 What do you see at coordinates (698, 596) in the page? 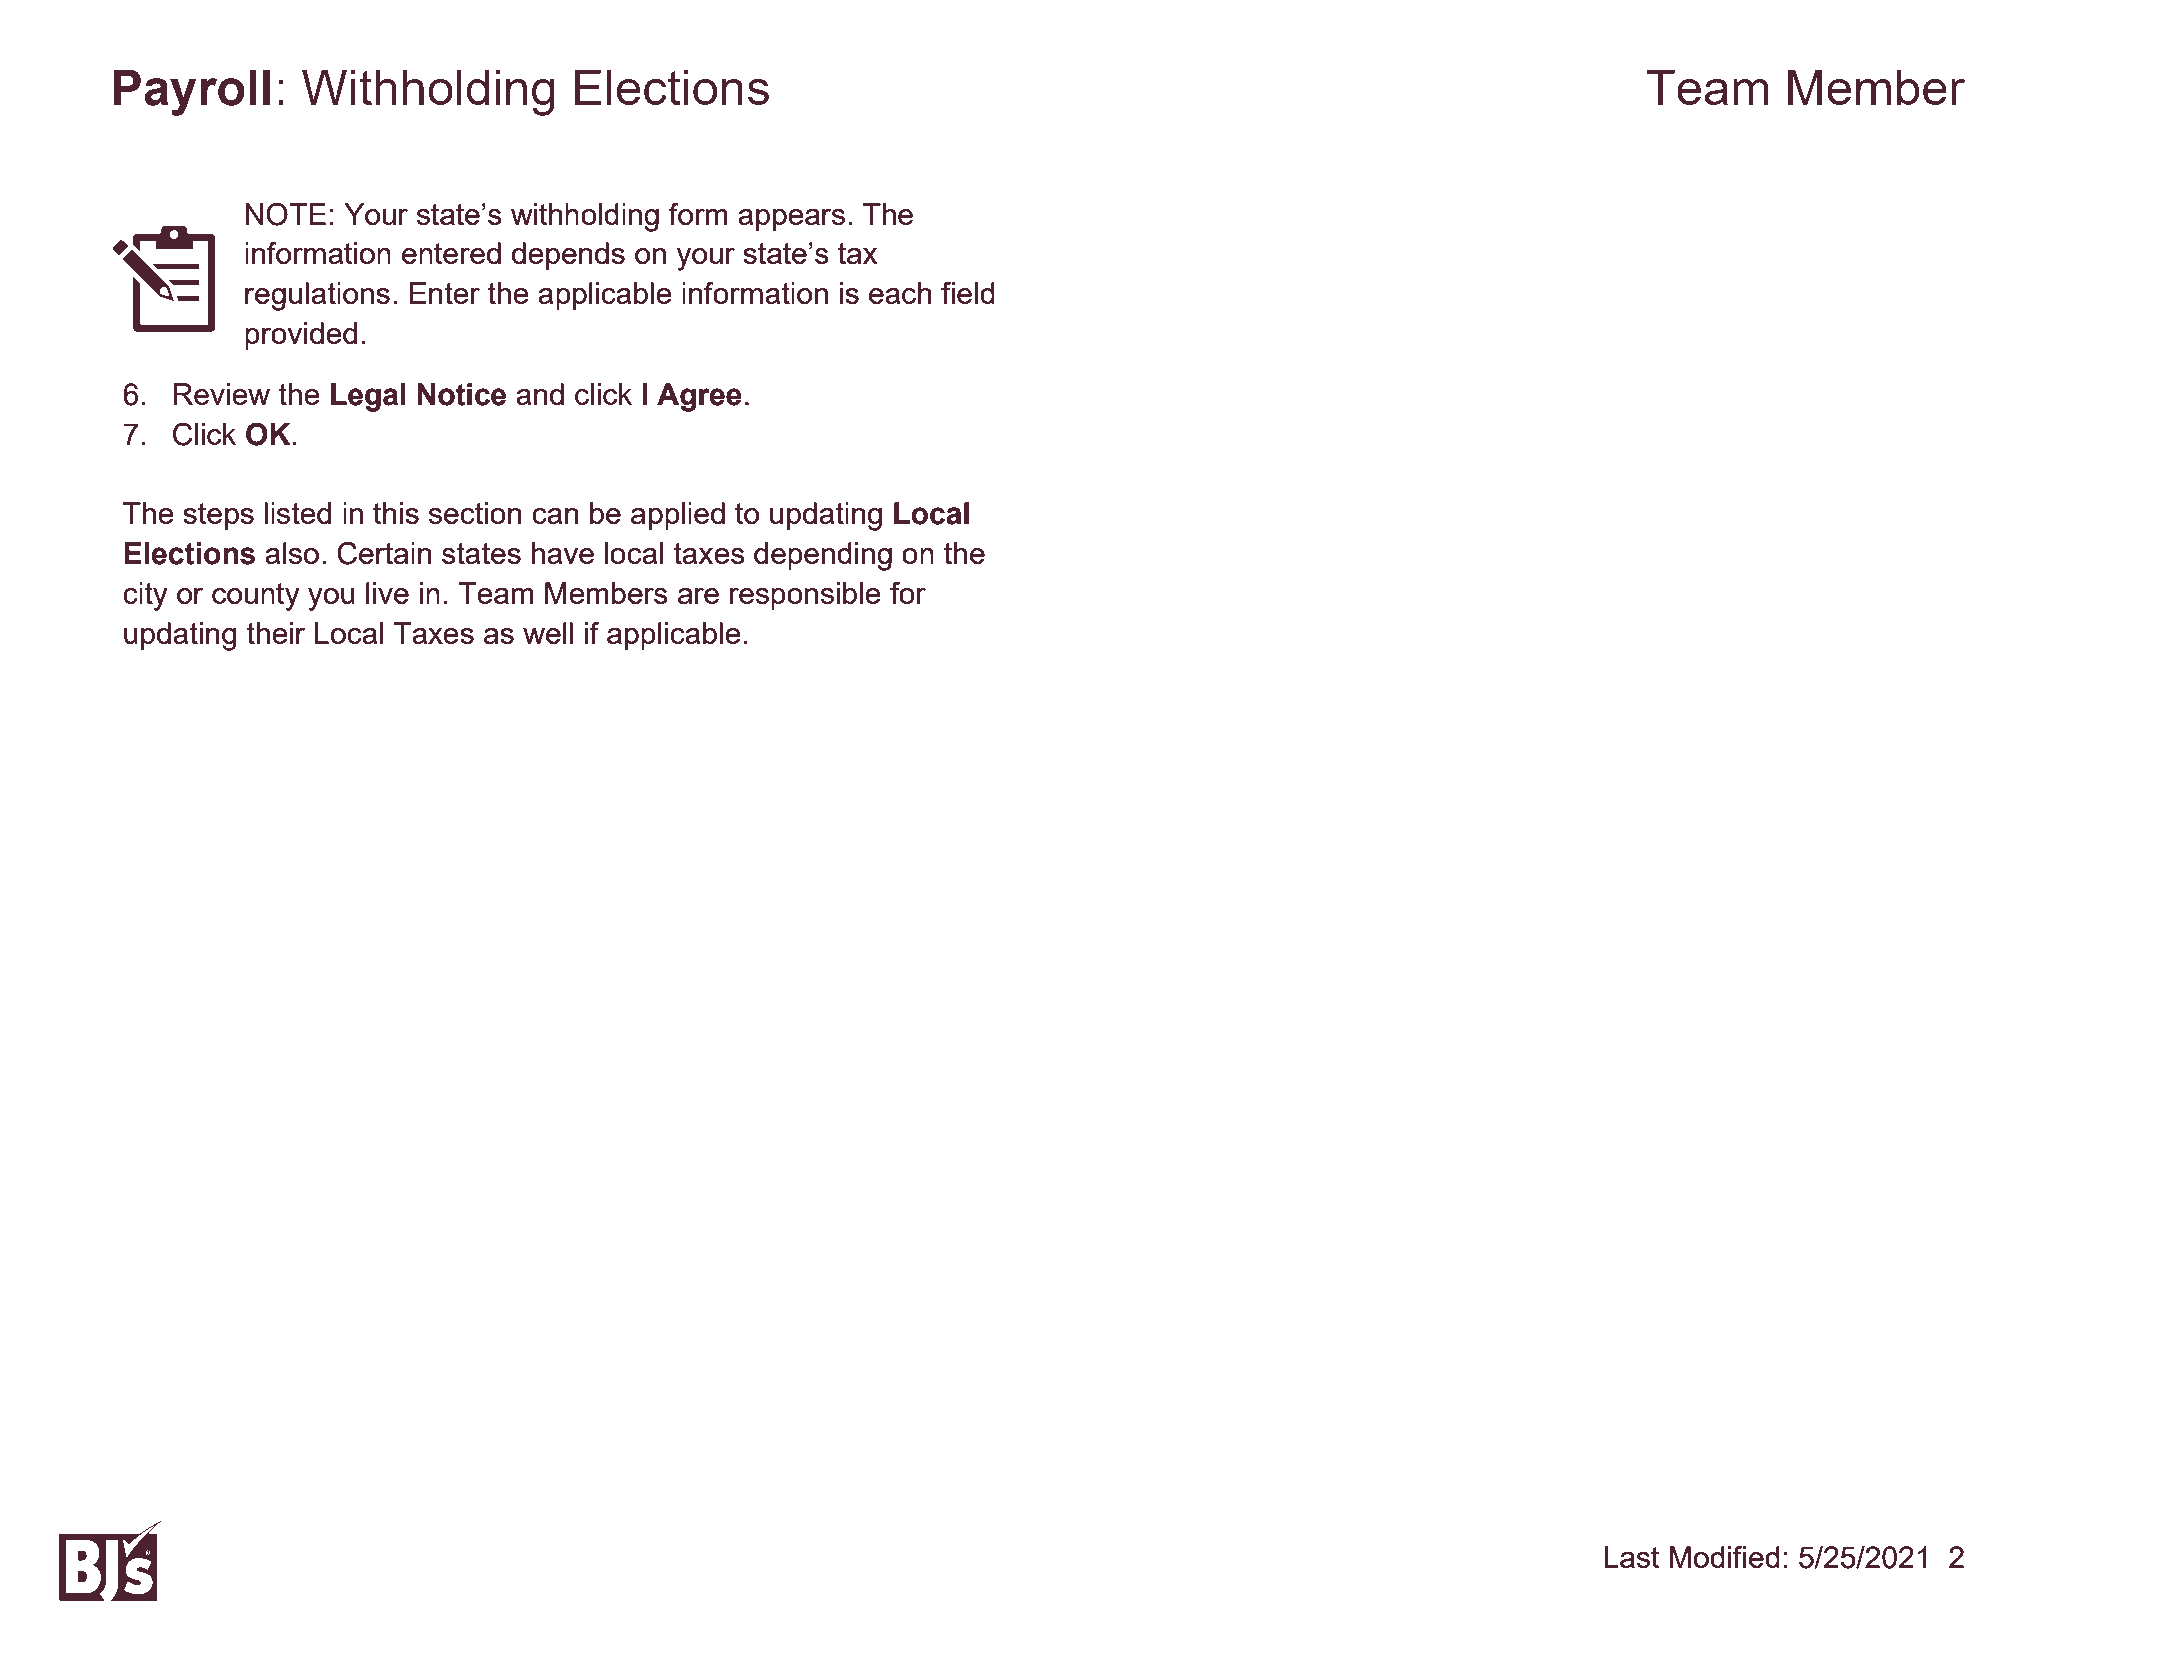
I see `are` at bounding box center [698, 596].
